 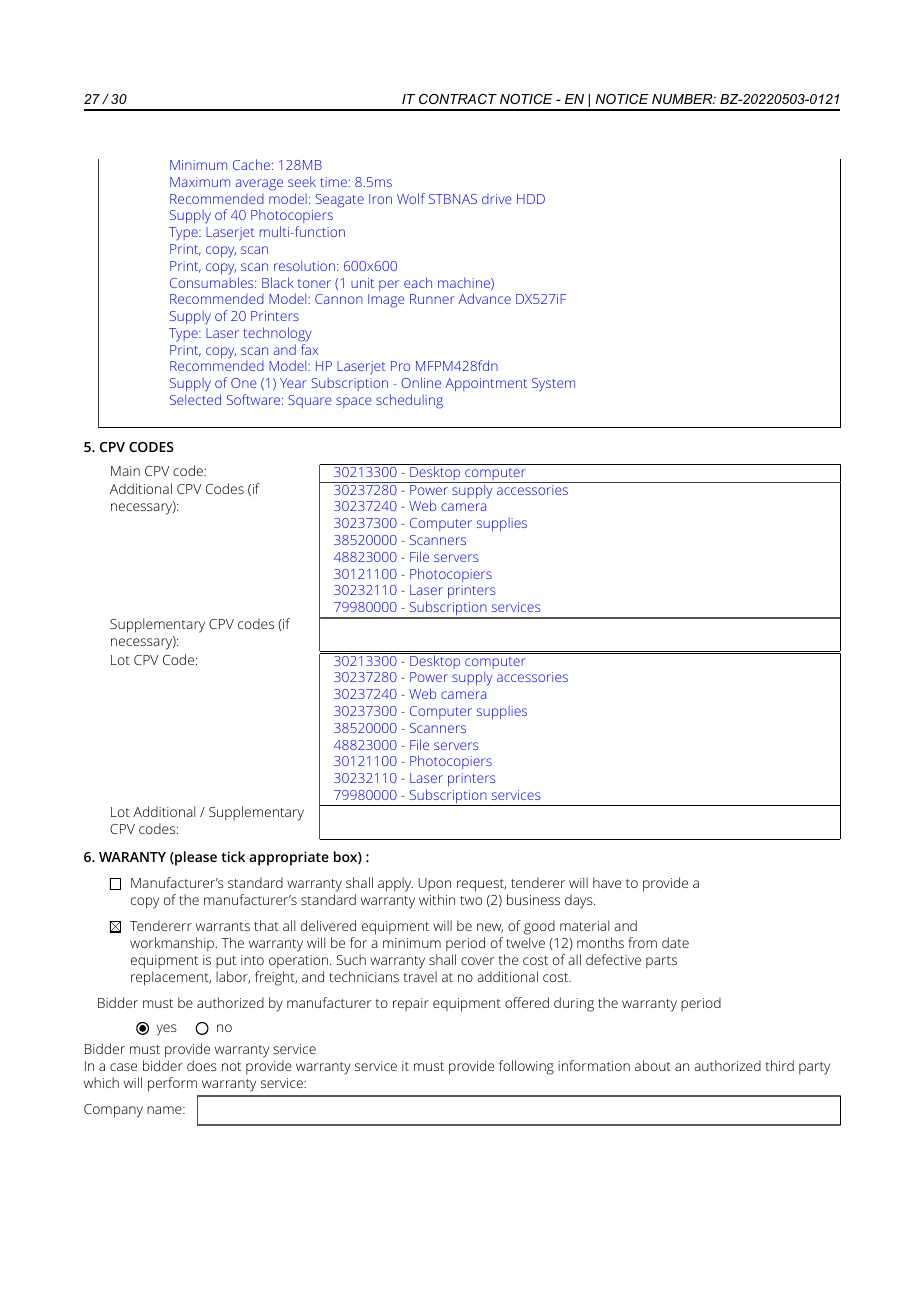 What do you see at coordinates (458, 99) in the screenshot?
I see `CONTRACT` at bounding box center [458, 99].
